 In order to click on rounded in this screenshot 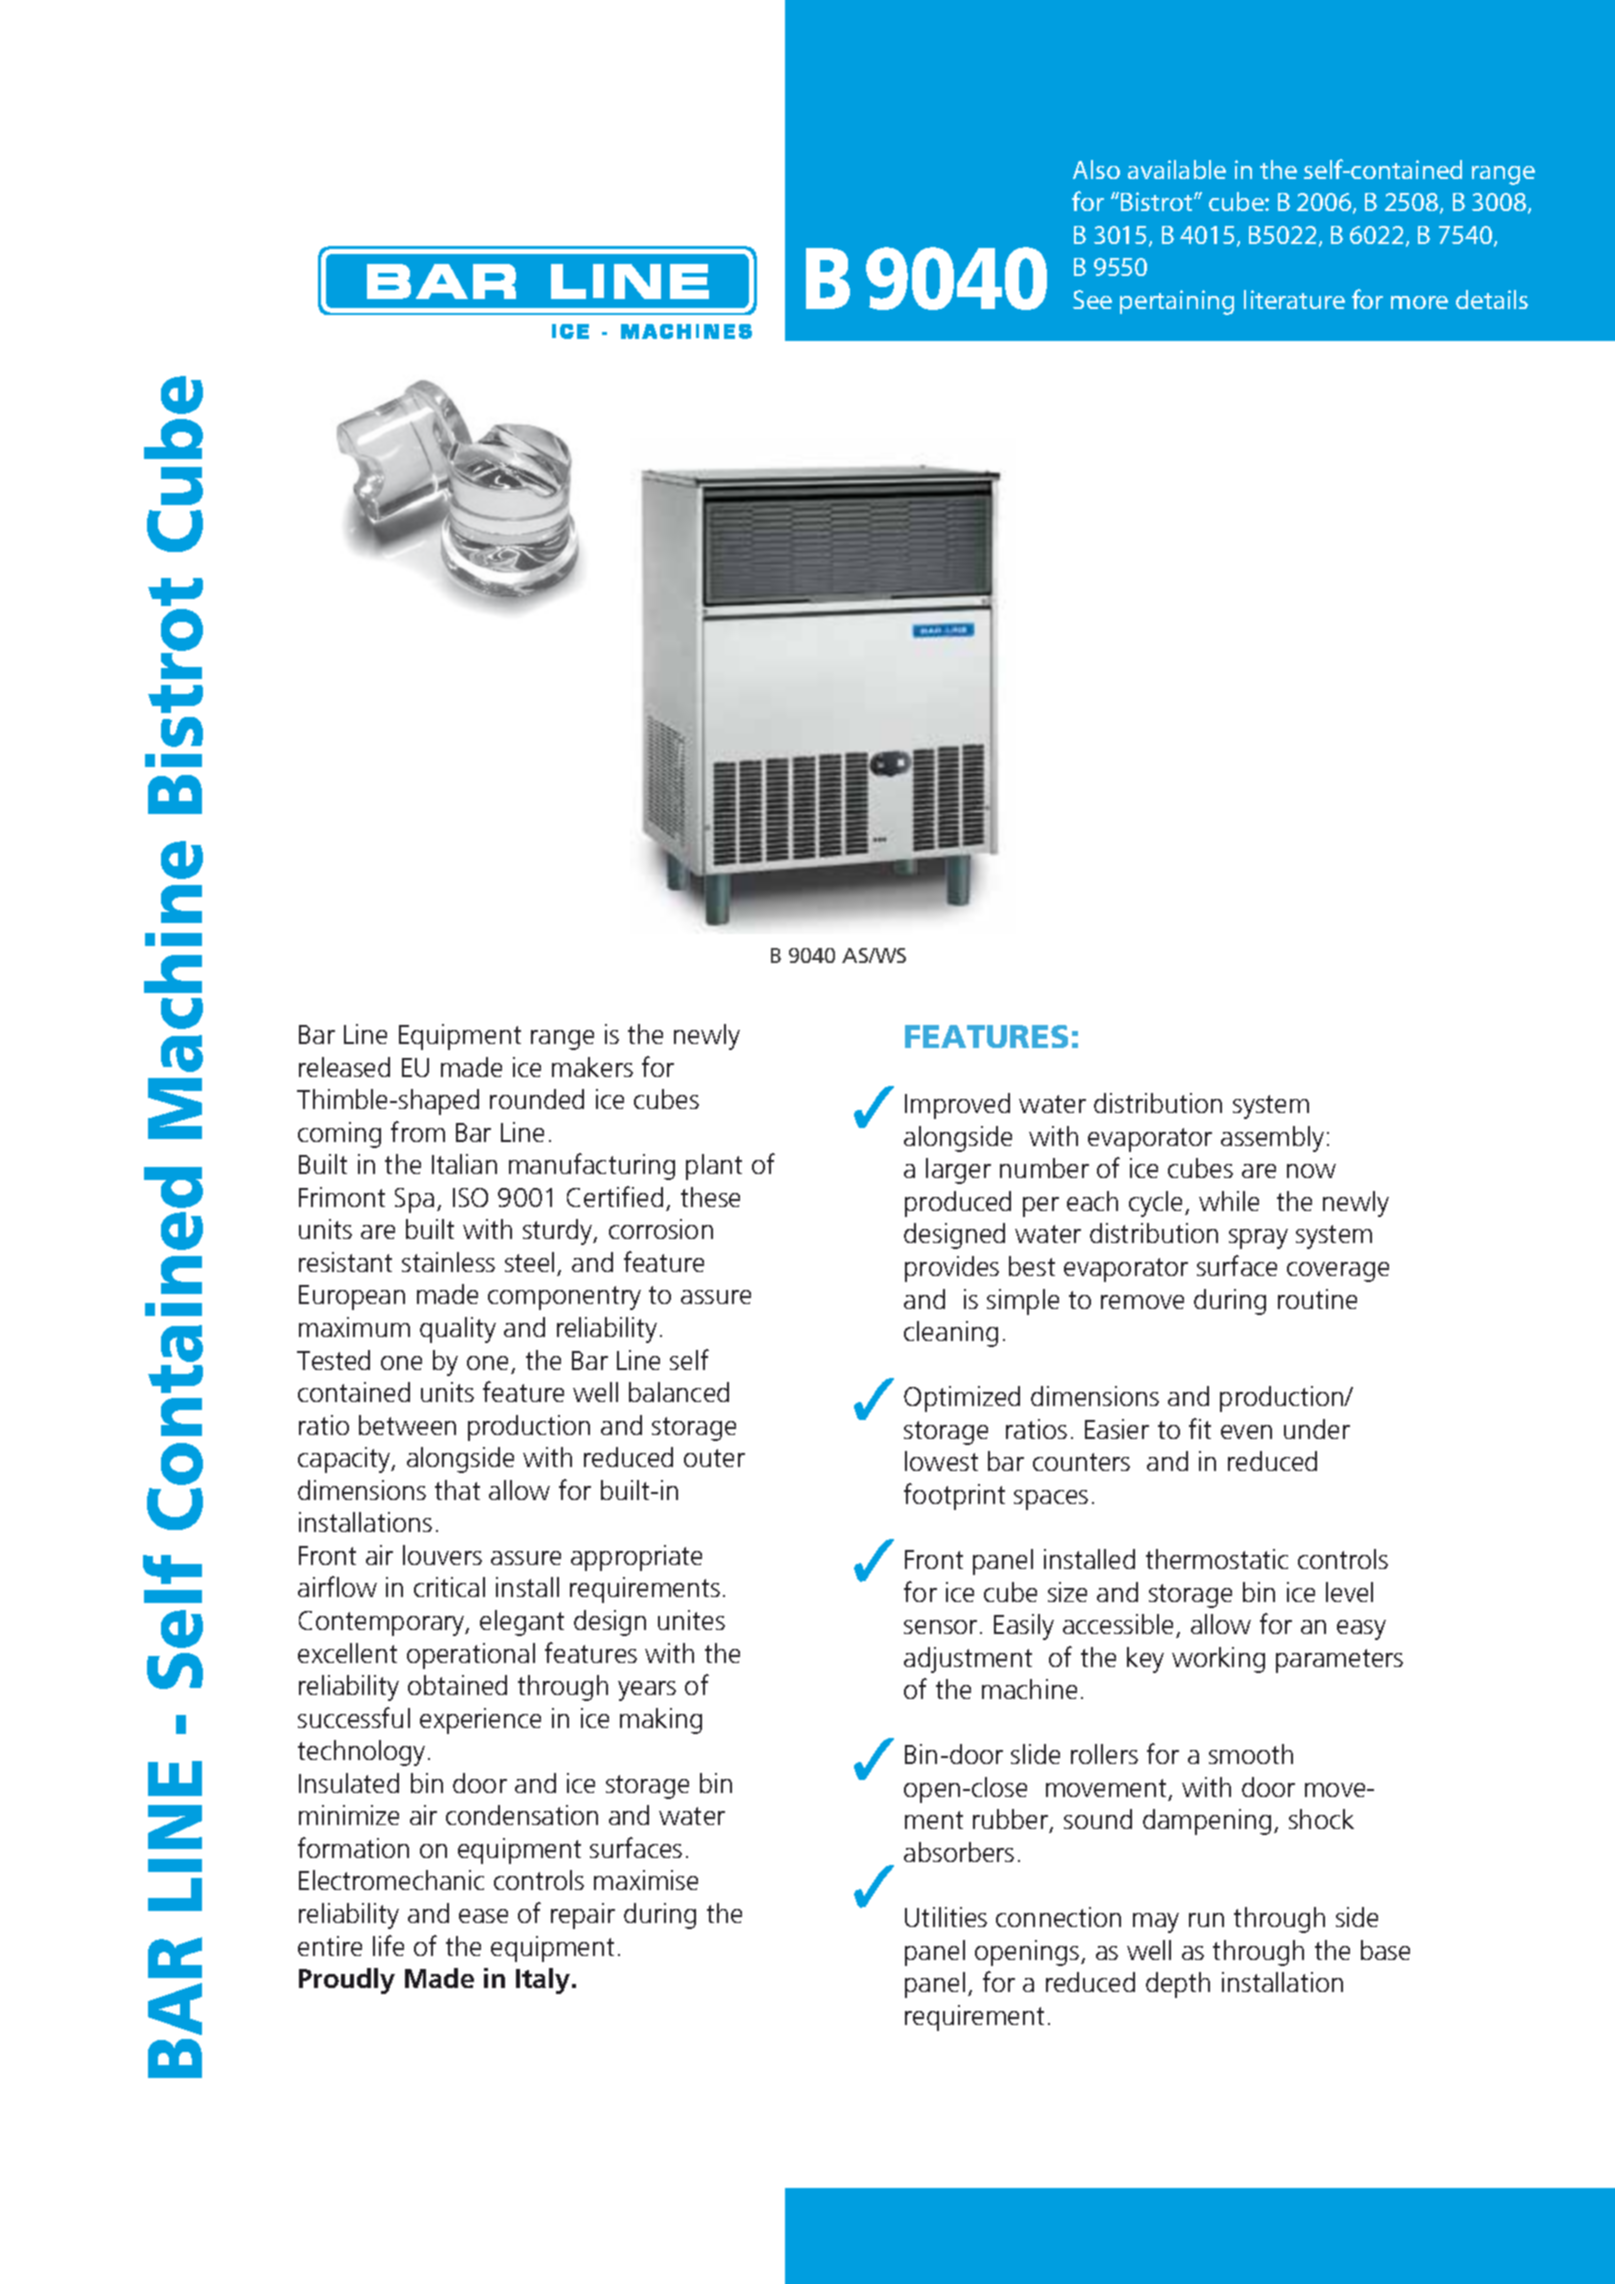, I will do `click(537, 1099)`.
